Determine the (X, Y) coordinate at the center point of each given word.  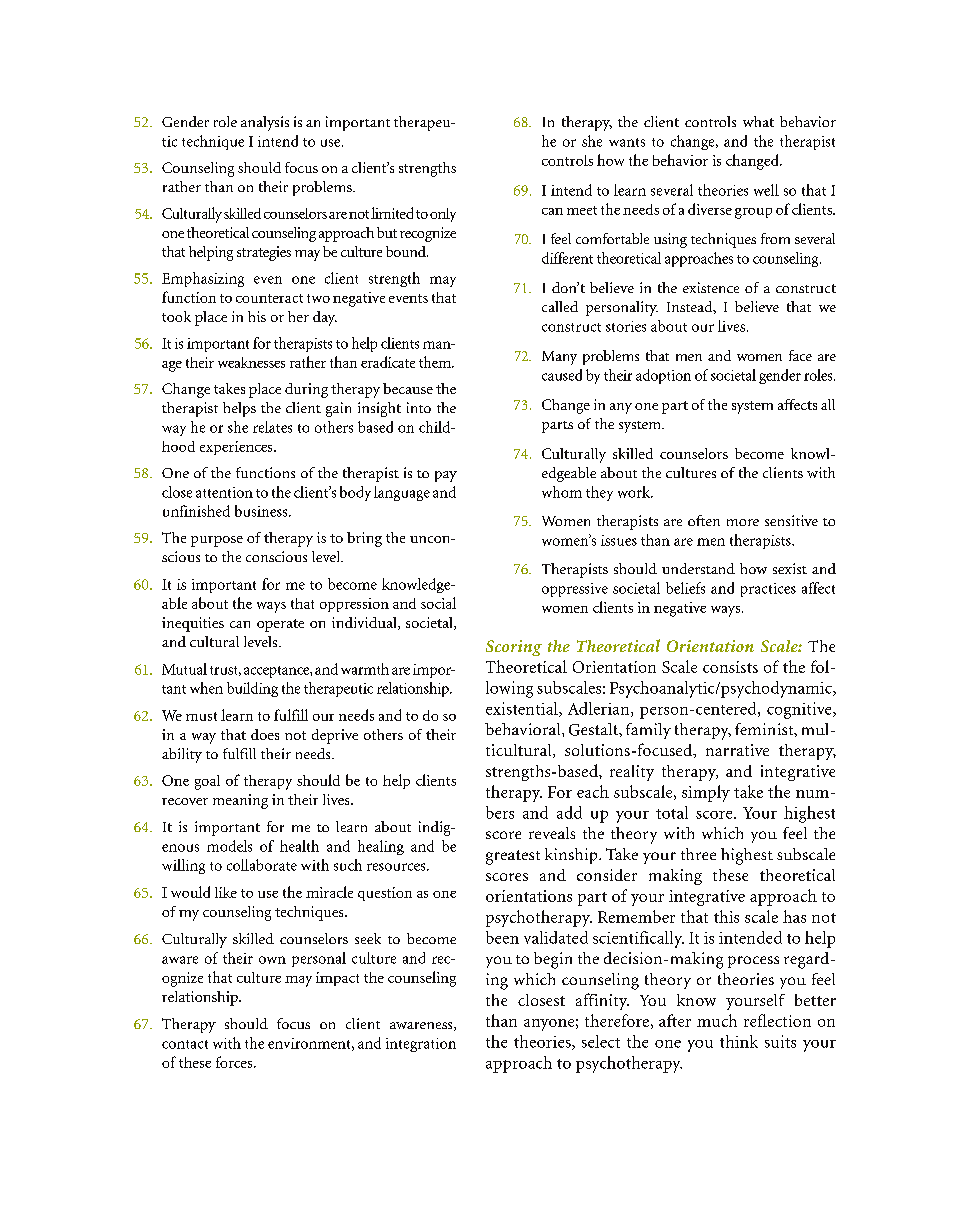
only (443, 215)
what (758, 121)
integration (421, 1045)
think (739, 1041)
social (438, 603)
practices (768, 590)
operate (280, 625)
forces (235, 1062)
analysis (265, 123)
